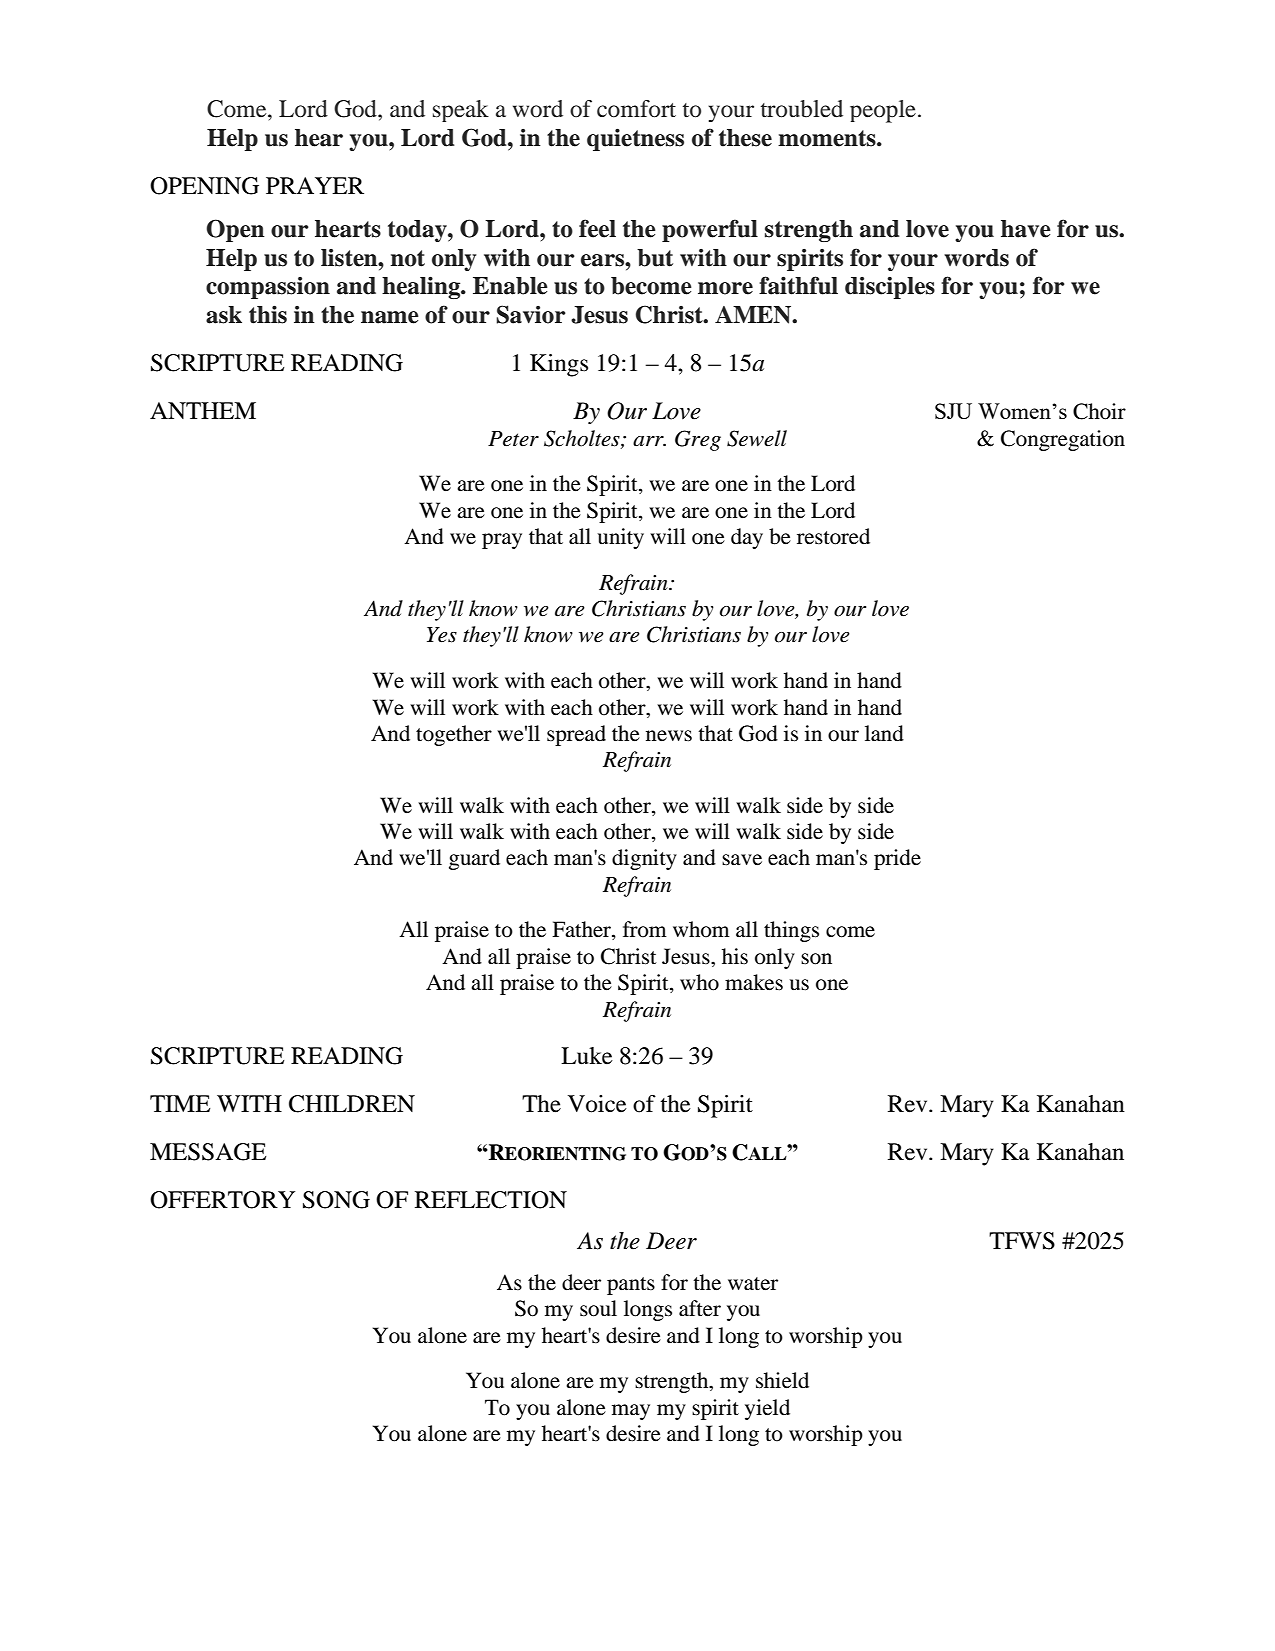 The width and height of the screenshot is (1275, 1651). I want to click on SONG, so click(336, 1200).
